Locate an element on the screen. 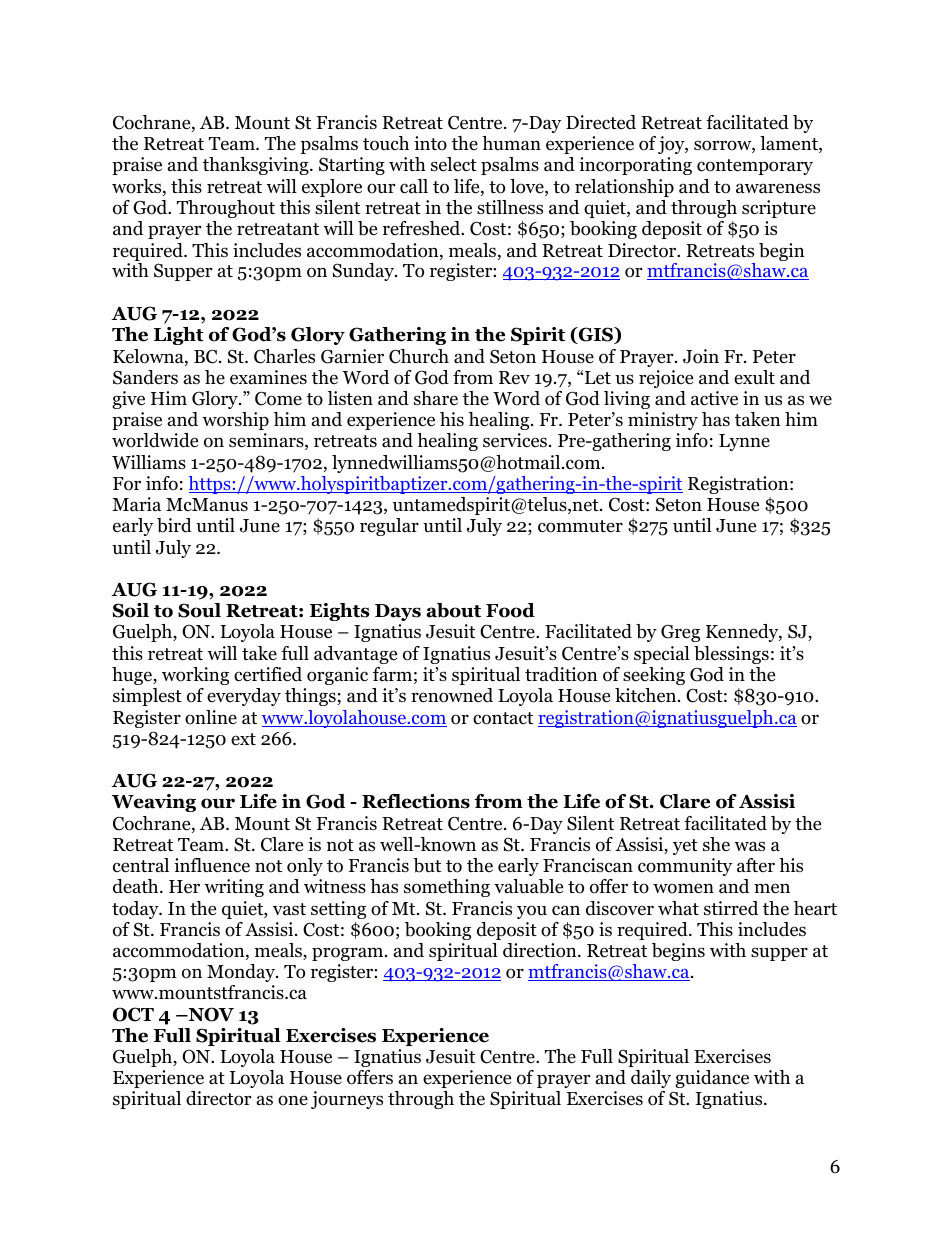  journeys is located at coordinates (347, 1100).
